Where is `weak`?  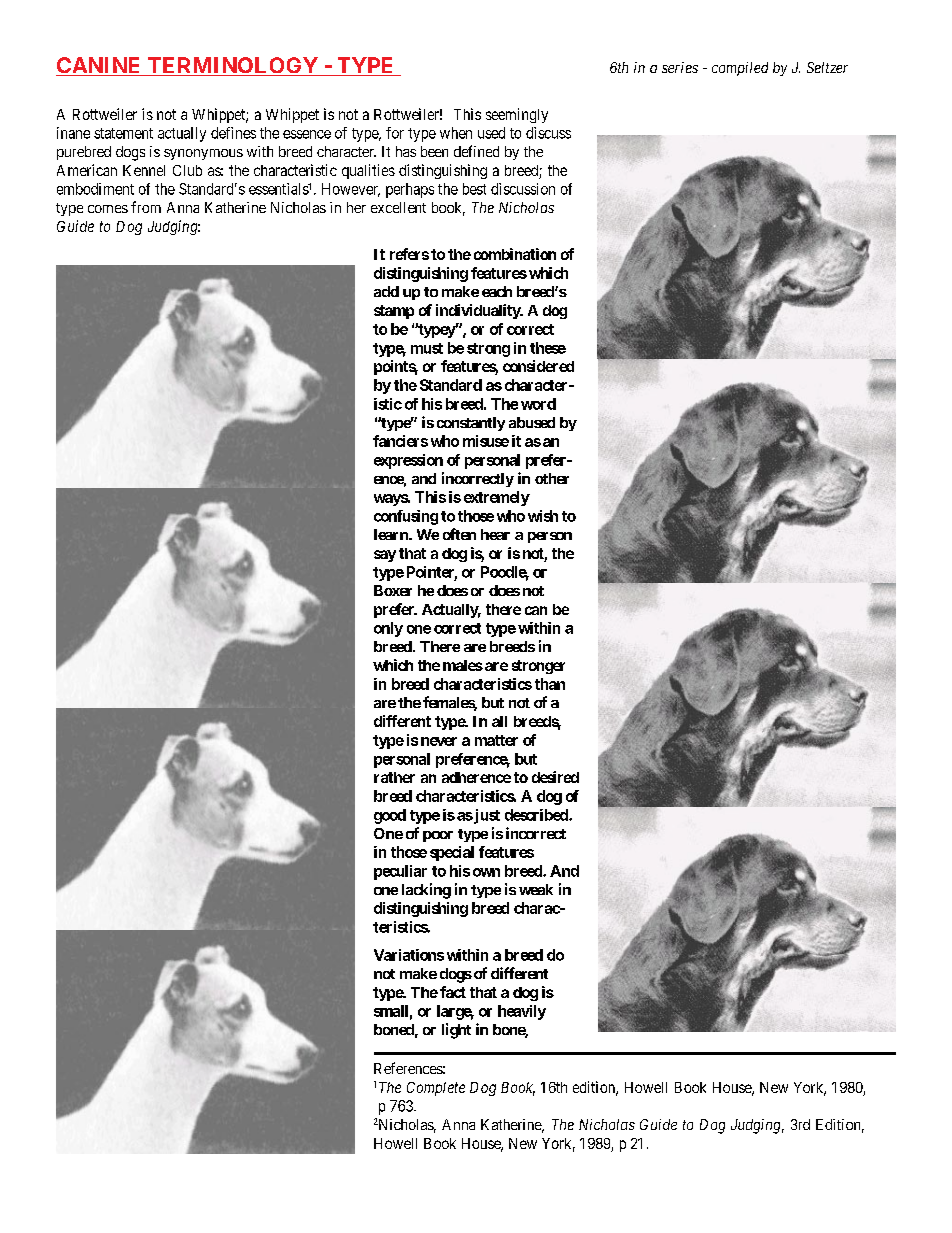 weak is located at coordinates (536, 889).
